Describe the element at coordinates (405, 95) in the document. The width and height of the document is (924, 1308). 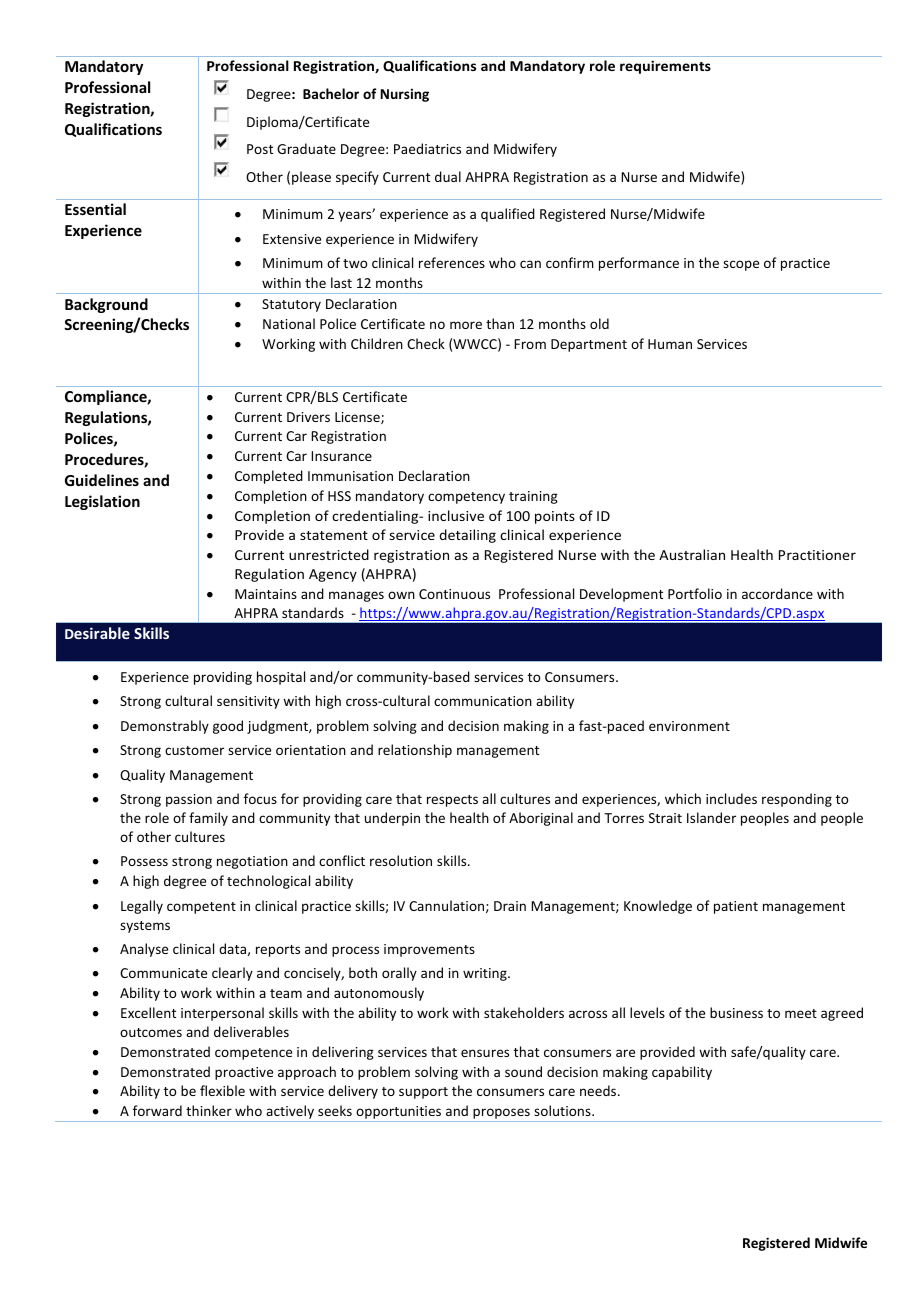
I see `Nursing` at that location.
